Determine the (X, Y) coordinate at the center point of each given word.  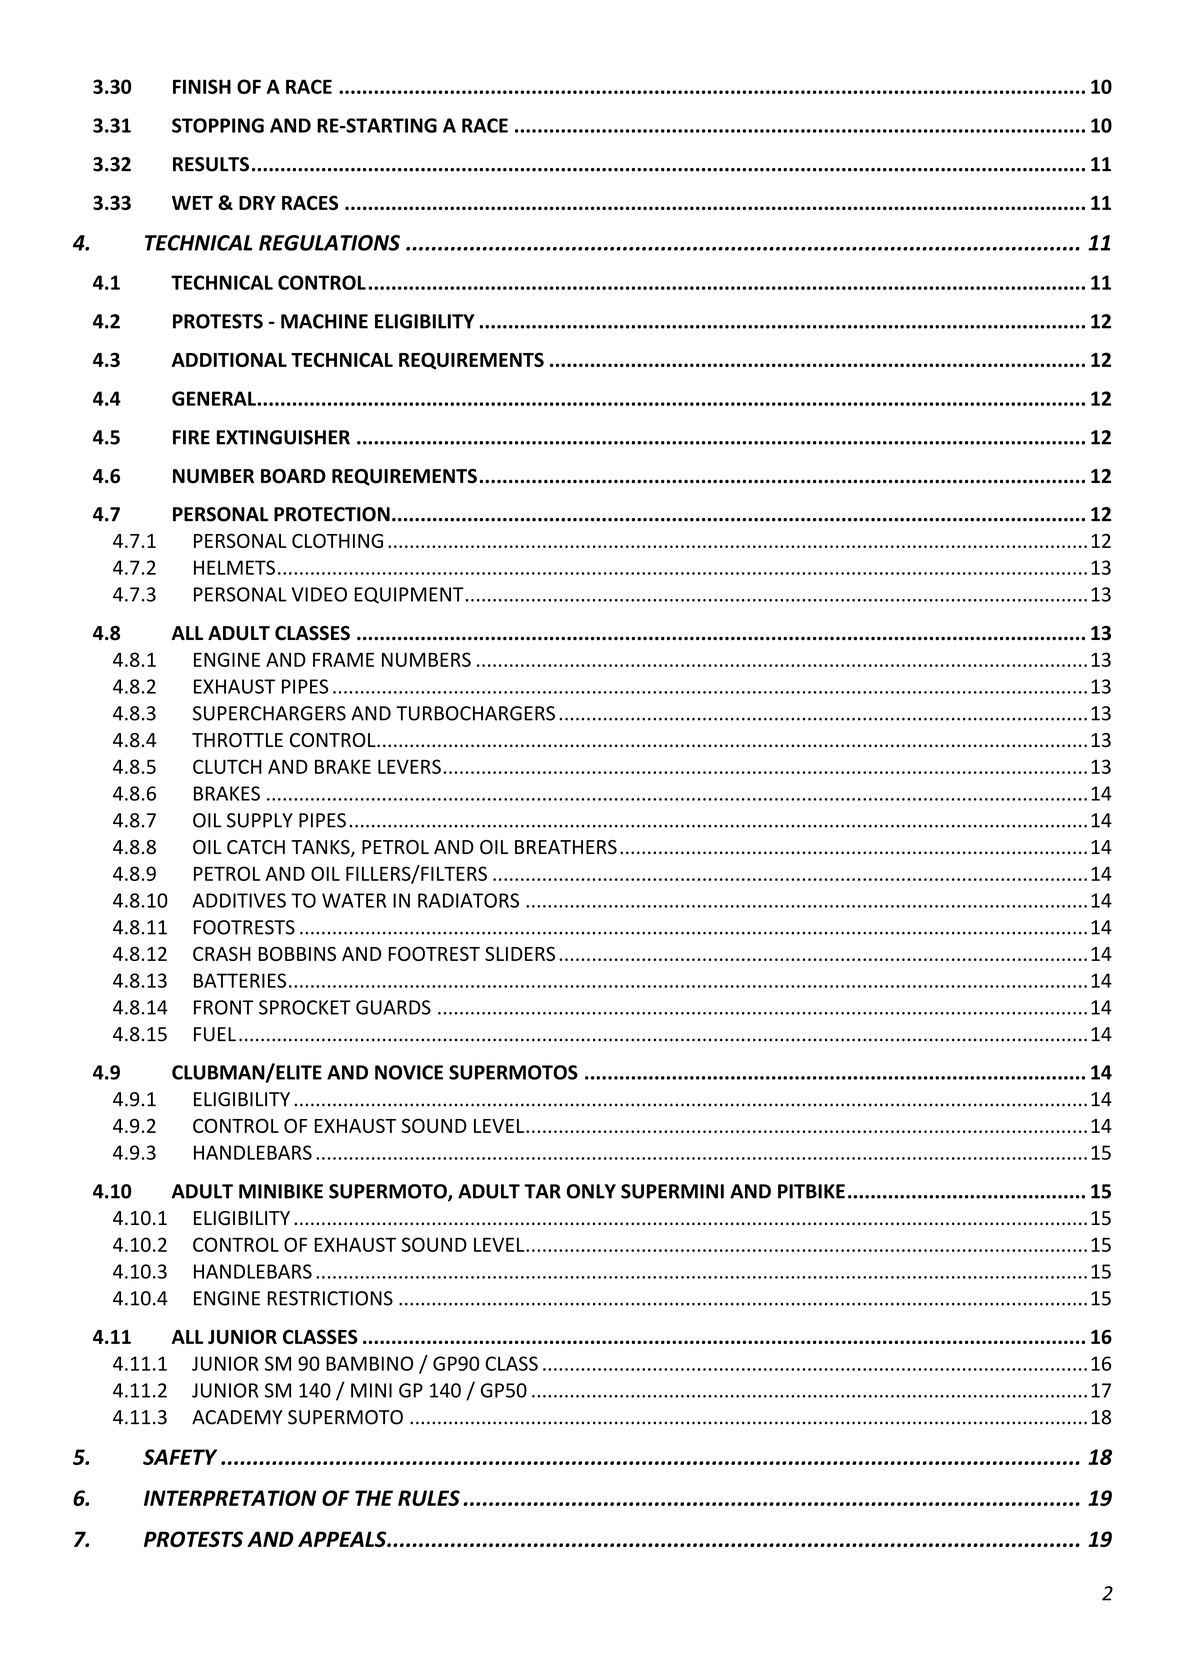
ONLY (591, 1191)
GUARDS (393, 1007)
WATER (354, 900)
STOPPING (218, 125)
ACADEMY (237, 1417)
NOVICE (409, 1072)
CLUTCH (227, 766)
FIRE (191, 437)
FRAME (343, 659)
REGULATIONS (329, 243)
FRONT (223, 1007)
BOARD (293, 476)
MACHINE (324, 321)
